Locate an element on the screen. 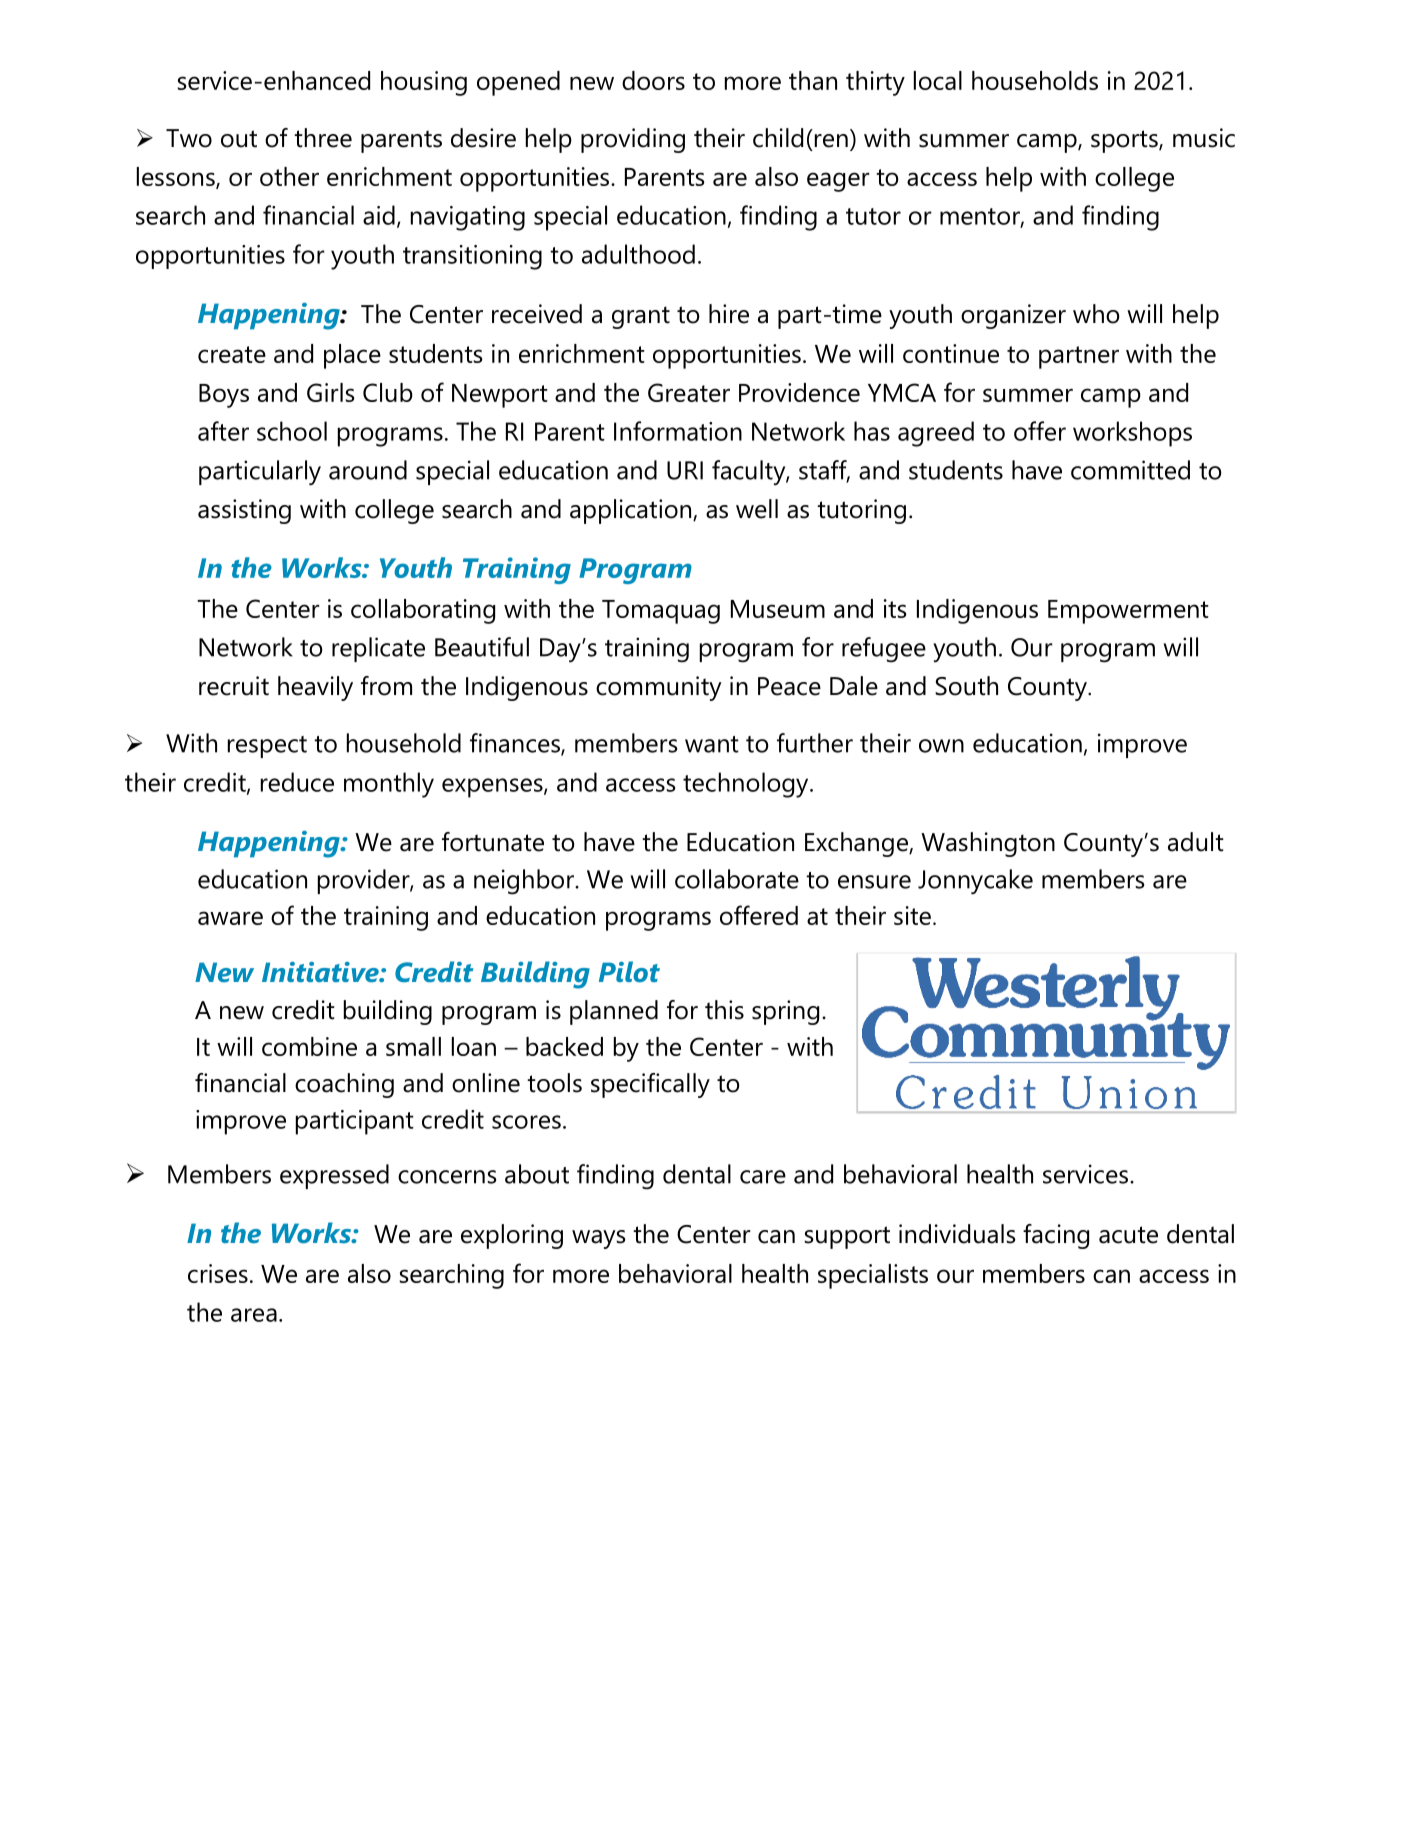 This screenshot has height=1826, width=1411. providing is located at coordinates (633, 140).
